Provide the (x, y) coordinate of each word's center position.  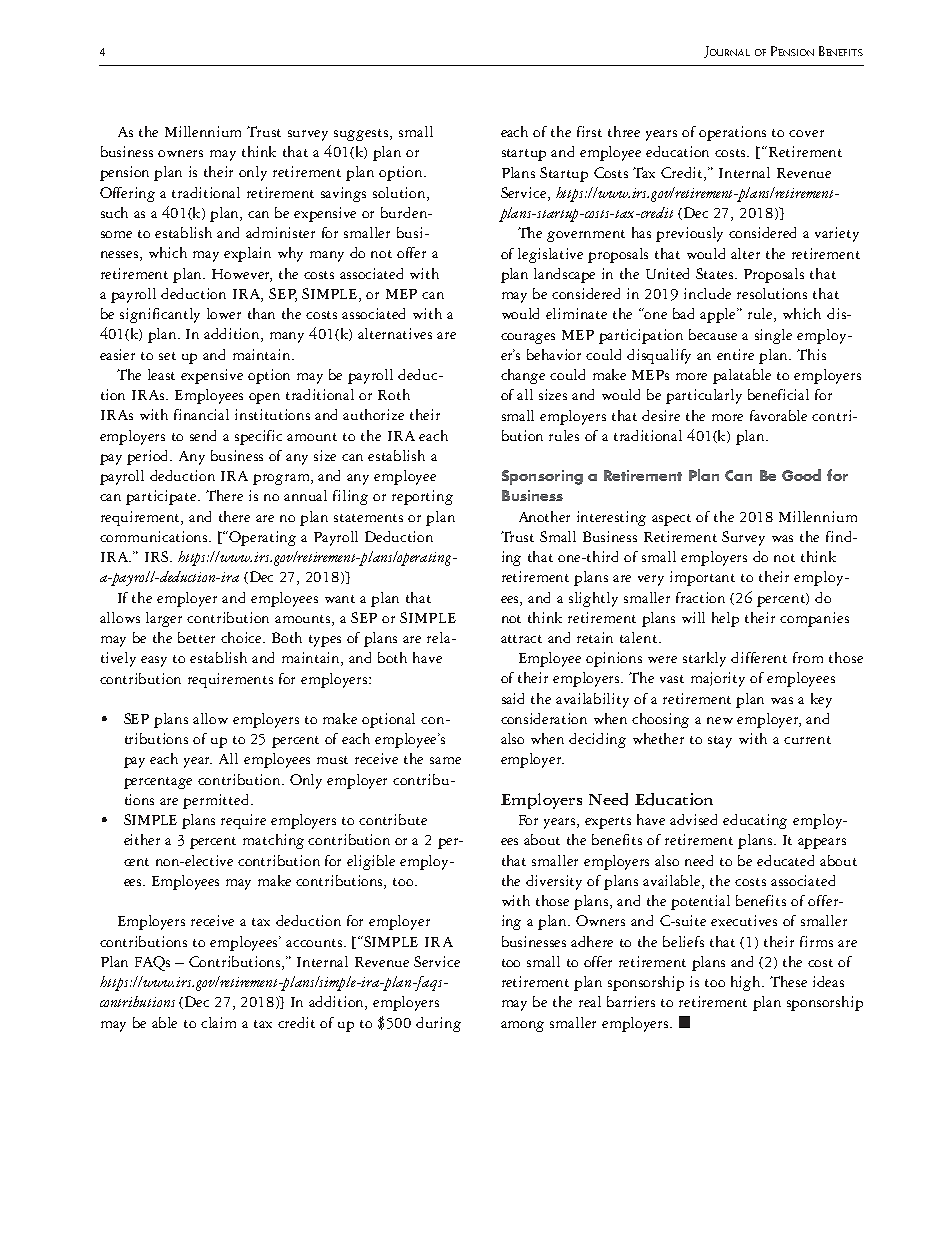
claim (218, 1022)
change (523, 376)
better (196, 637)
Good (801, 475)
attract (521, 639)
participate (162, 497)
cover (806, 133)
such (114, 212)
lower (224, 313)
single (773, 336)
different (759, 657)
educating (755, 821)
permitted (217, 801)
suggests (362, 135)
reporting (422, 497)
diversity (554, 882)
